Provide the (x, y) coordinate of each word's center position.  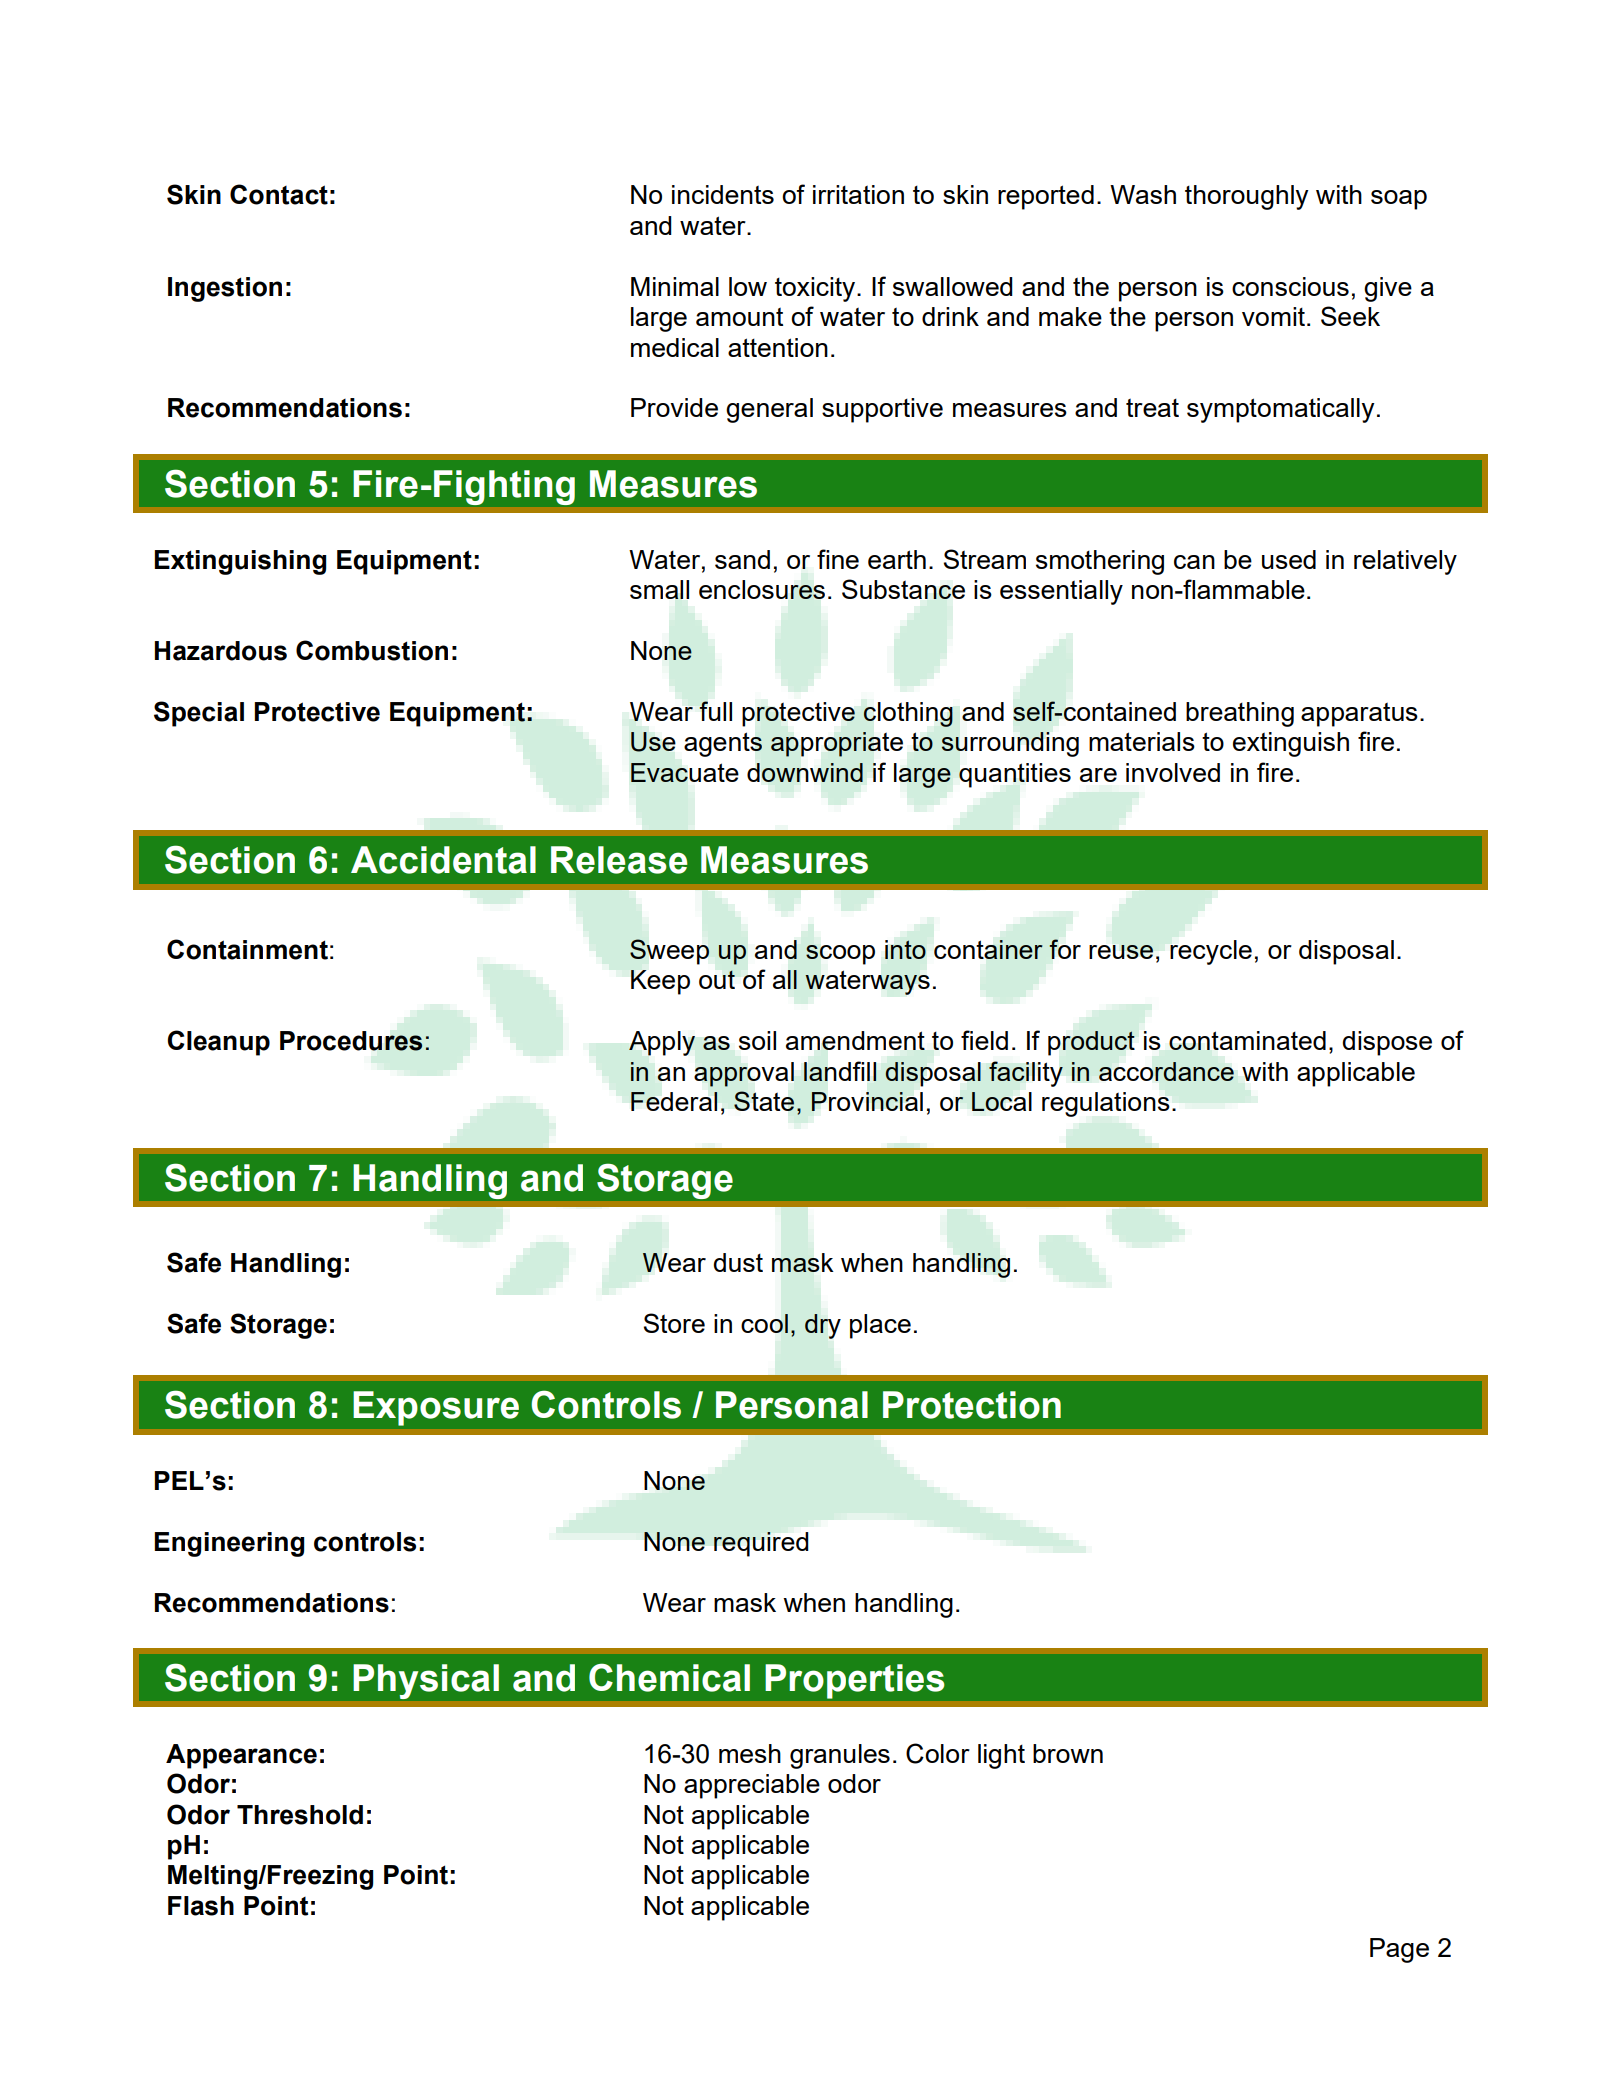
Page (1399, 1950)
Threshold (300, 1815)
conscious (1290, 286)
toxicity (816, 289)
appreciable (752, 1786)
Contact (279, 194)
